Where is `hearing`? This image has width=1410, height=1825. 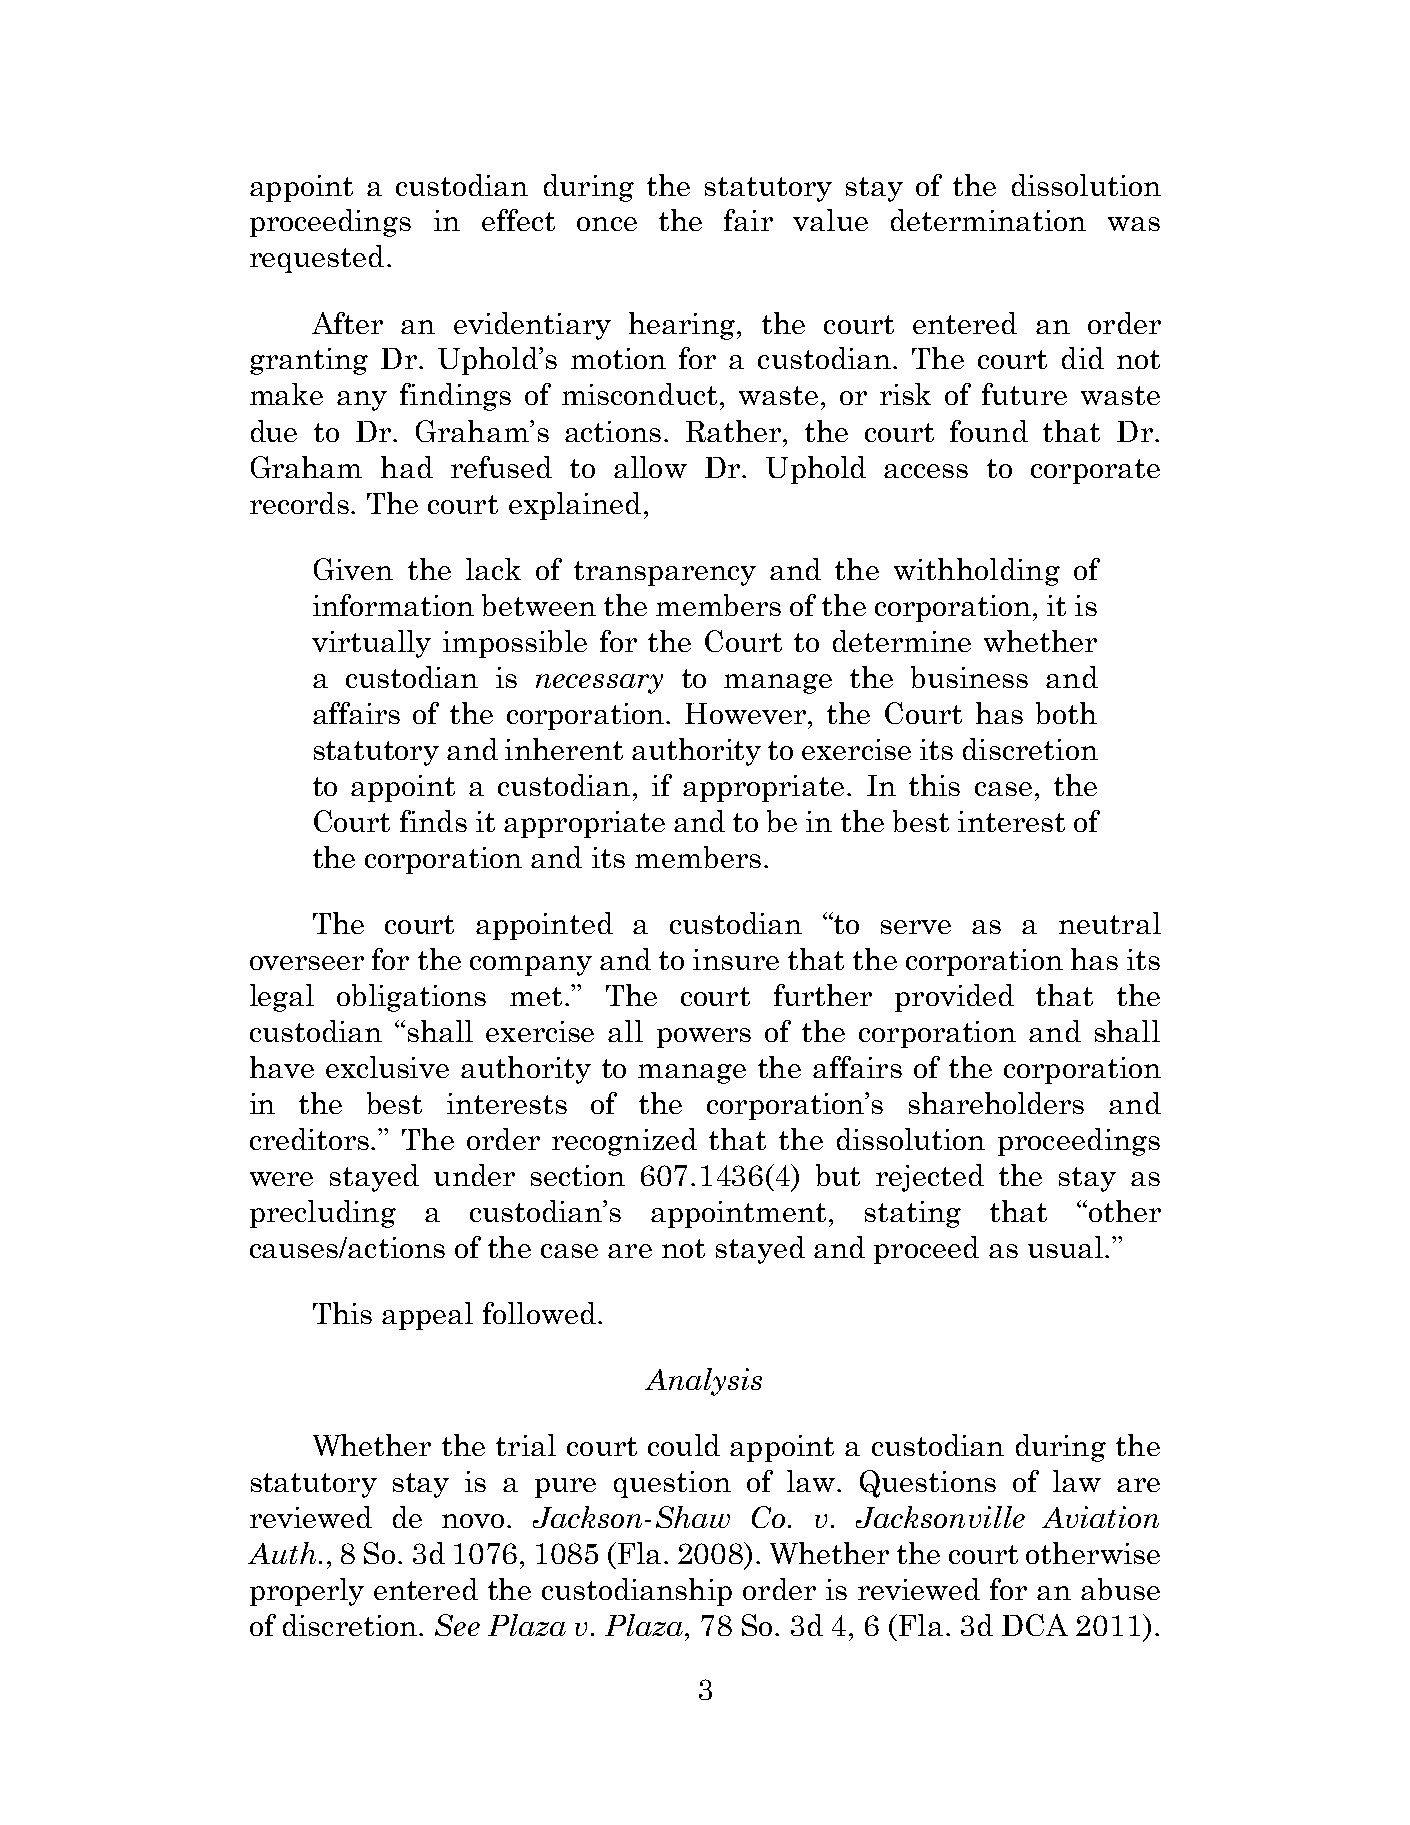
hearing is located at coordinates (682, 326).
